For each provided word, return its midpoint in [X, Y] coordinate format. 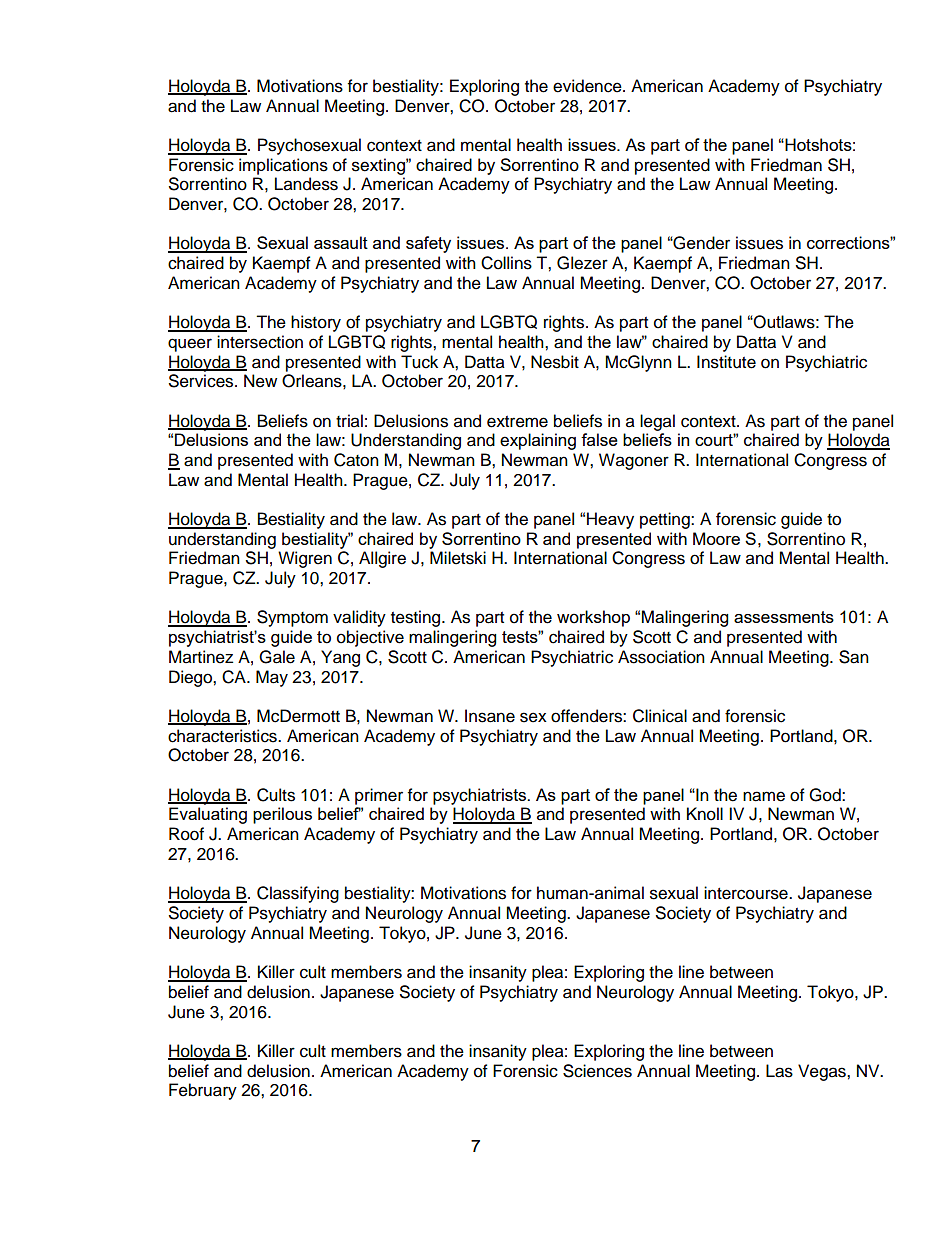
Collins [506, 263]
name [764, 796]
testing [417, 618]
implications [283, 166]
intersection [260, 342]
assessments [784, 617]
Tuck [419, 362]
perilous [282, 815]
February [203, 1091]
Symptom [292, 618]
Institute [726, 362]
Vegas [823, 1072]
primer [379, 796]
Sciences [597, 1071]
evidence [588, 86]
